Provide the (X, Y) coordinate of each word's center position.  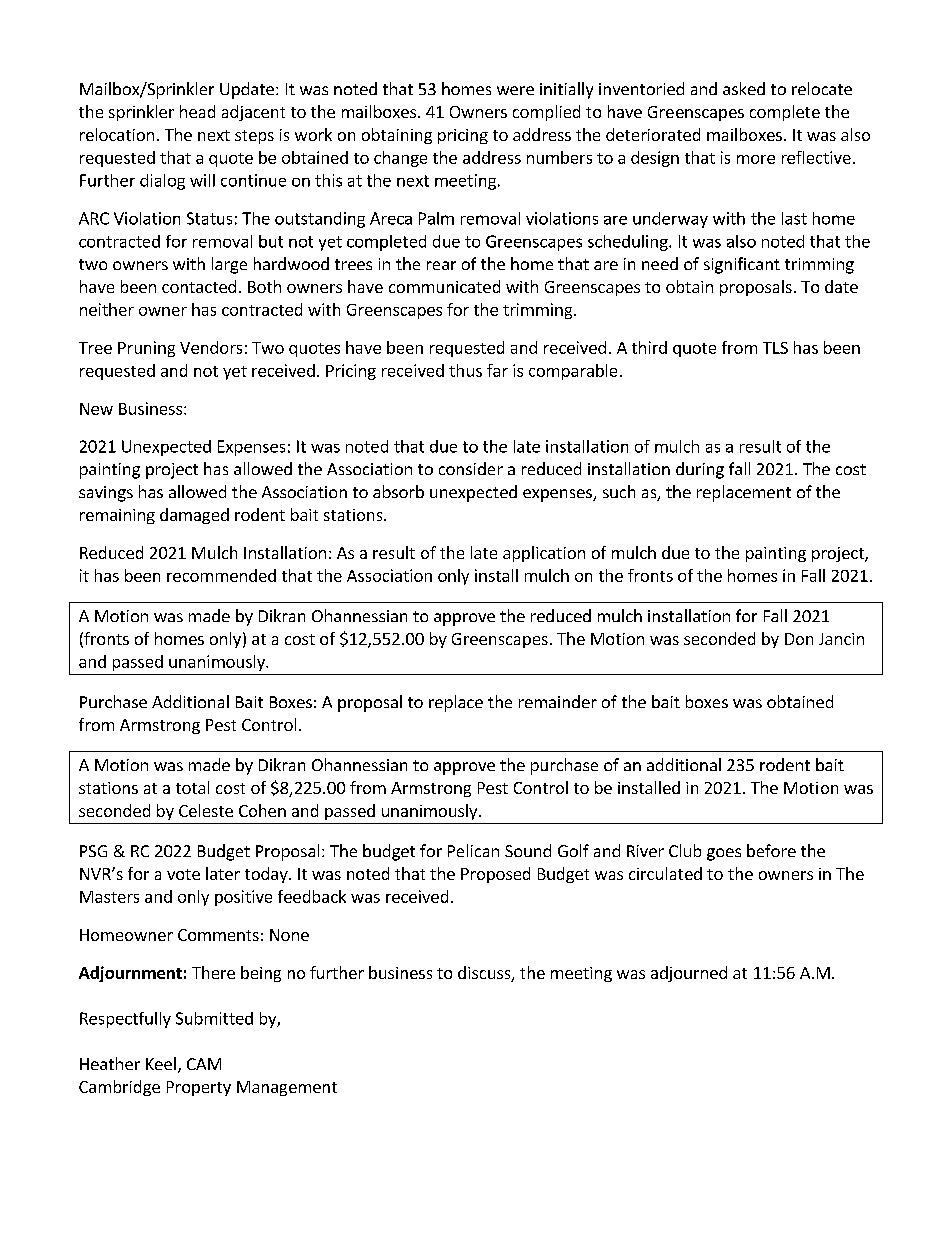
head (197, 111)
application (544, 554)
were (515, 90)
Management (287, 1088)
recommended (221, 575)
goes (724, 854)
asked (744, 88)
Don (799, 639)
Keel (161, 1063)
